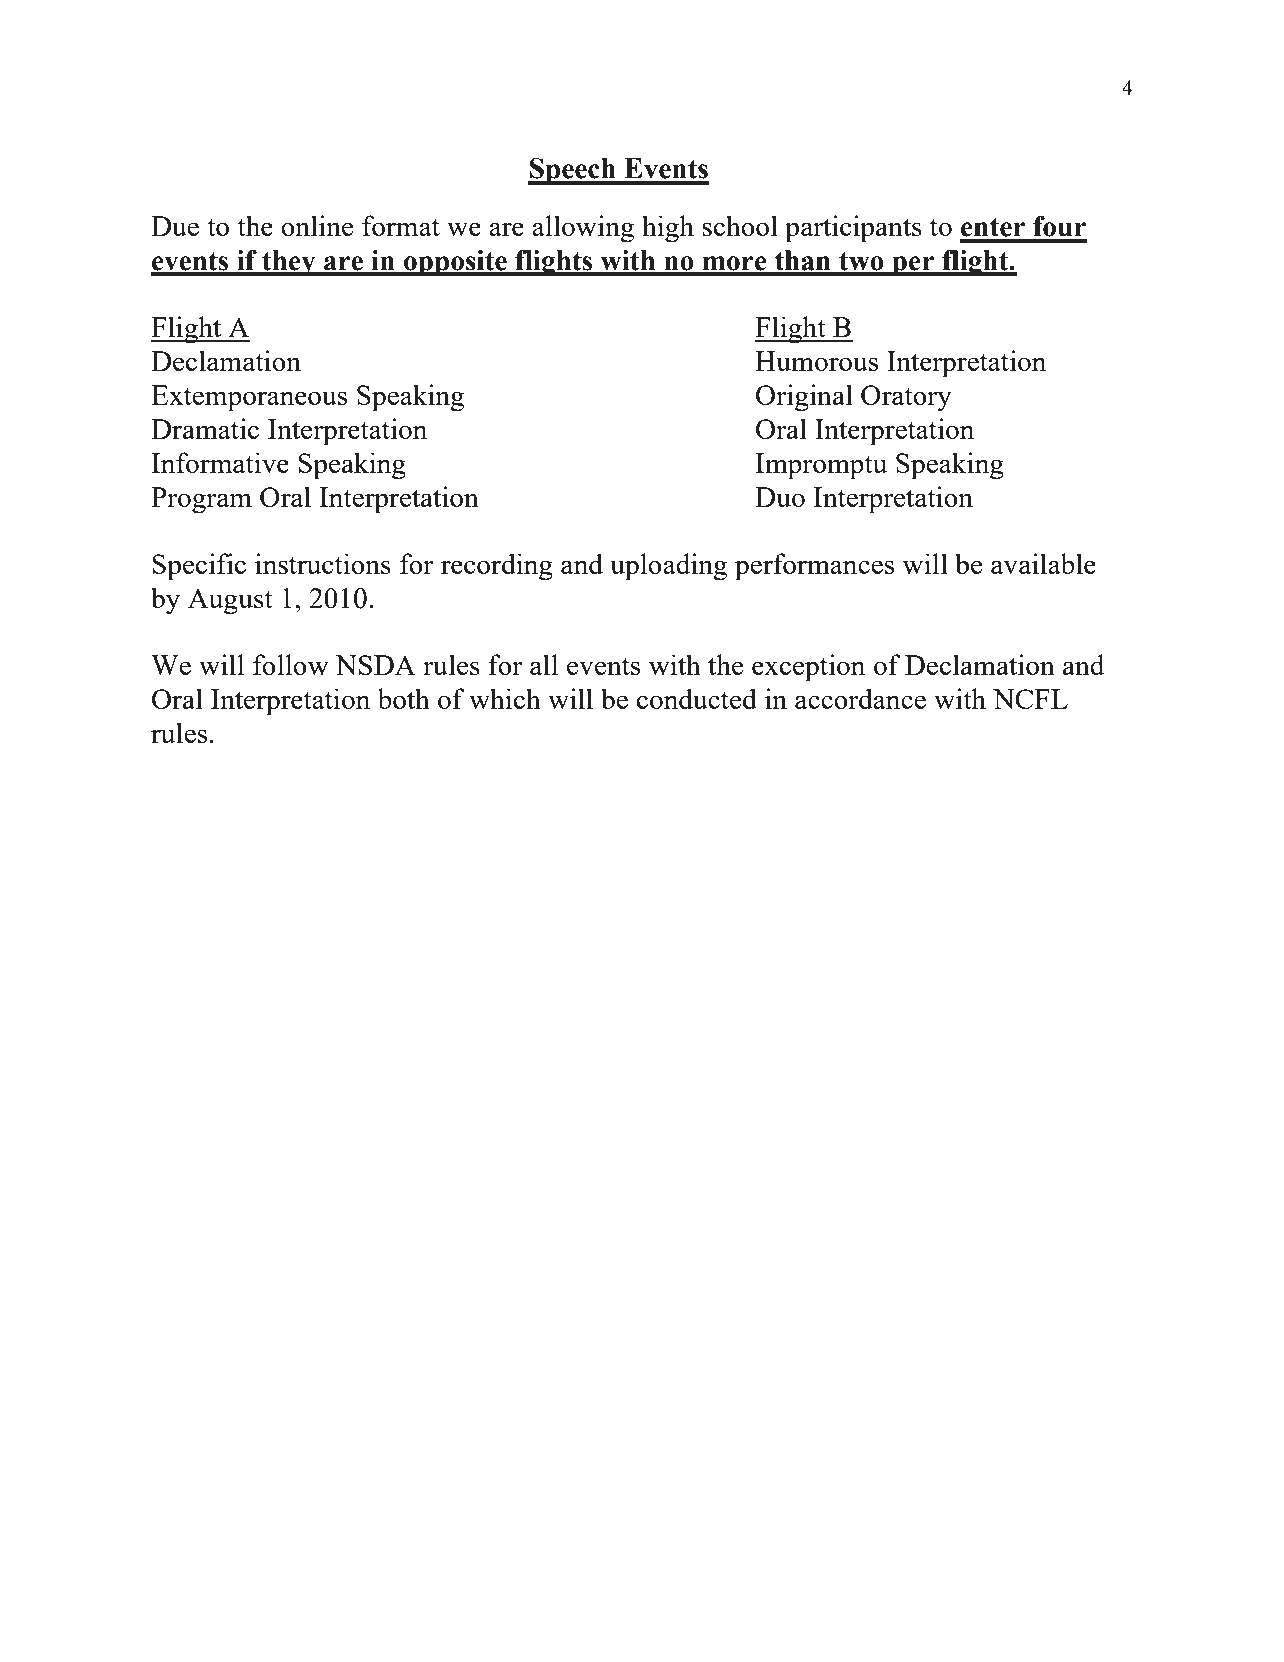 This screenshot has height=1662, width=1284. I want to click on participants, so click(853, 229).
